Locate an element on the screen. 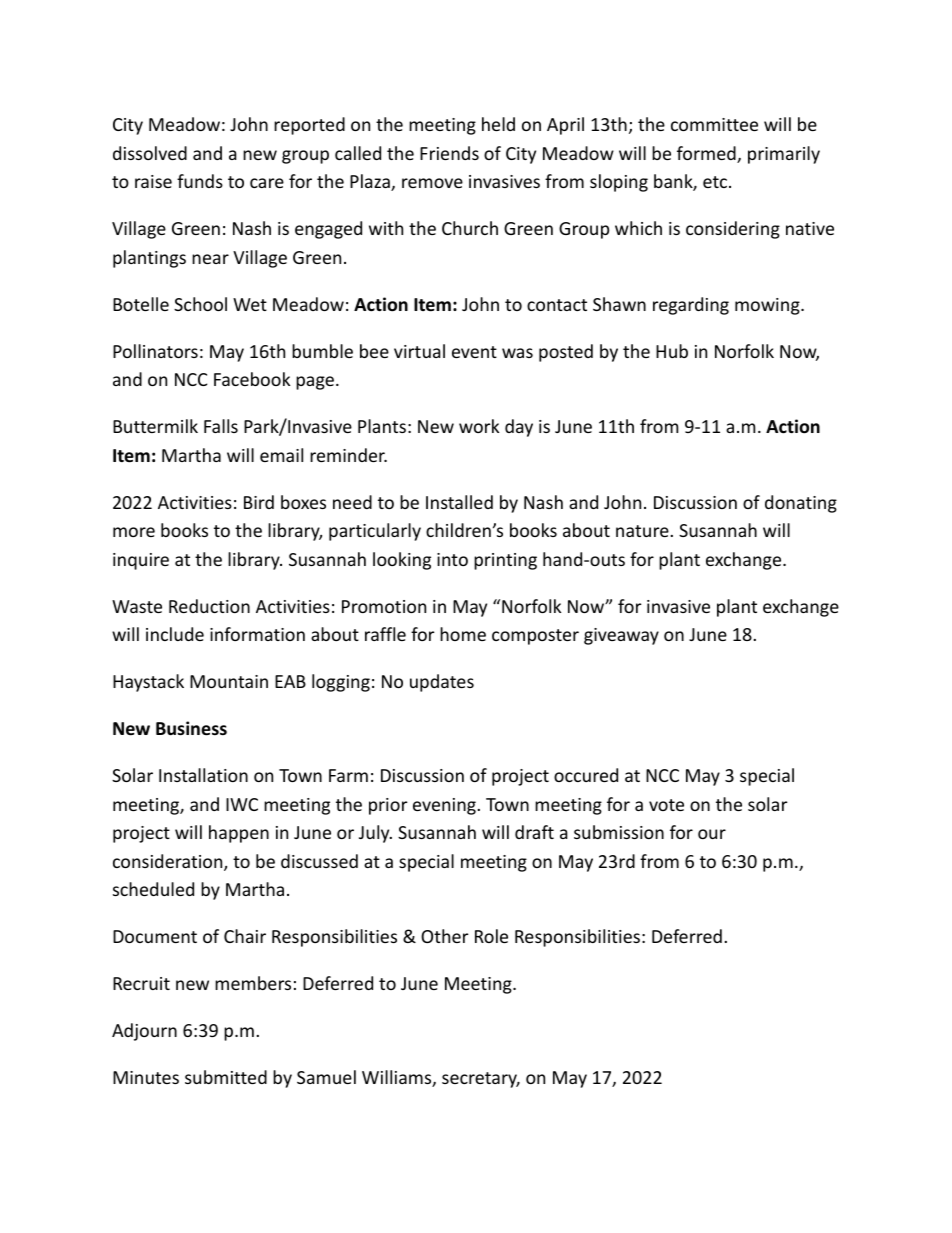  Hub is located at coordinates (672, 351).
